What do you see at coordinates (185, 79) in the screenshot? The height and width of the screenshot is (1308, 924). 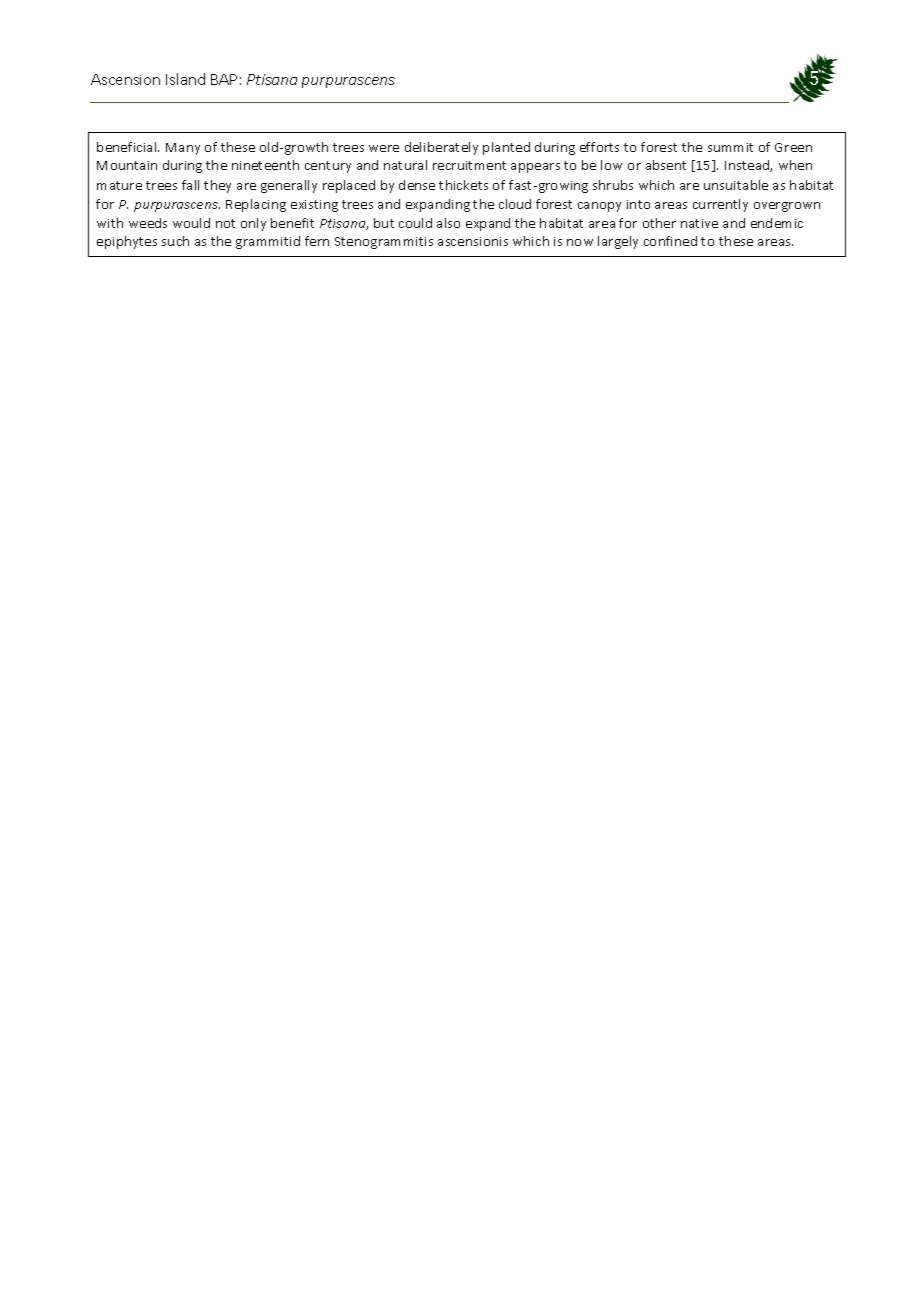 I see `Island` at bounding box center [185, 79].
